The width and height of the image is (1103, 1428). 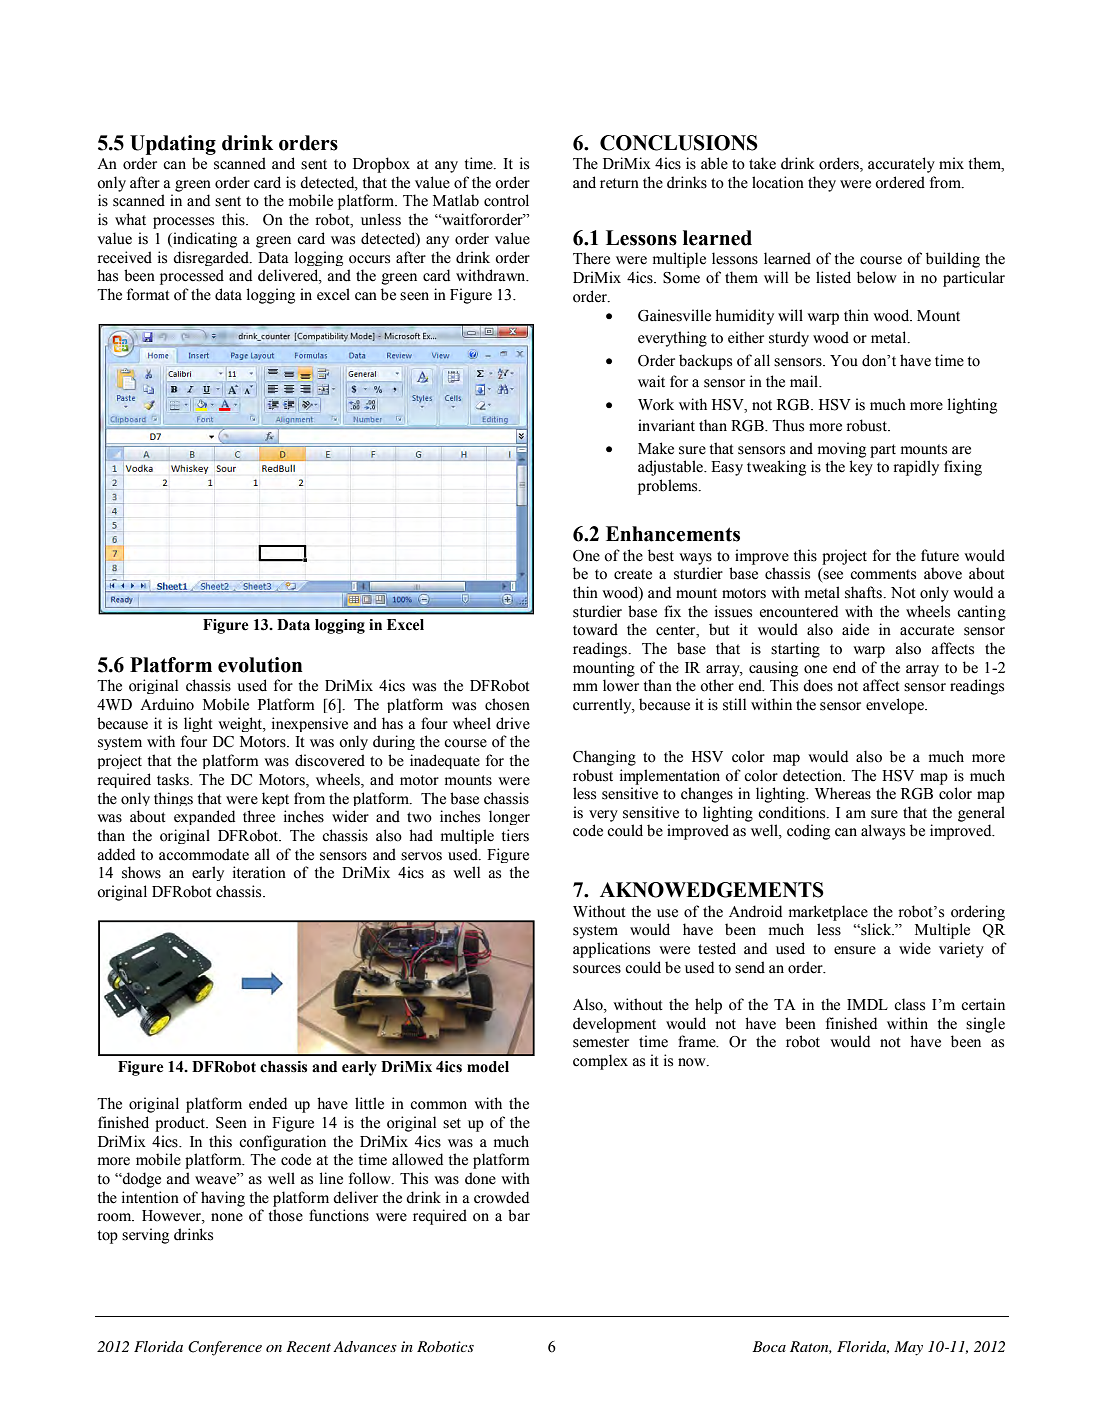 What do you see at coordinates (595, 629) in the image?
I see `toward` at bounding box center [595, 629].
